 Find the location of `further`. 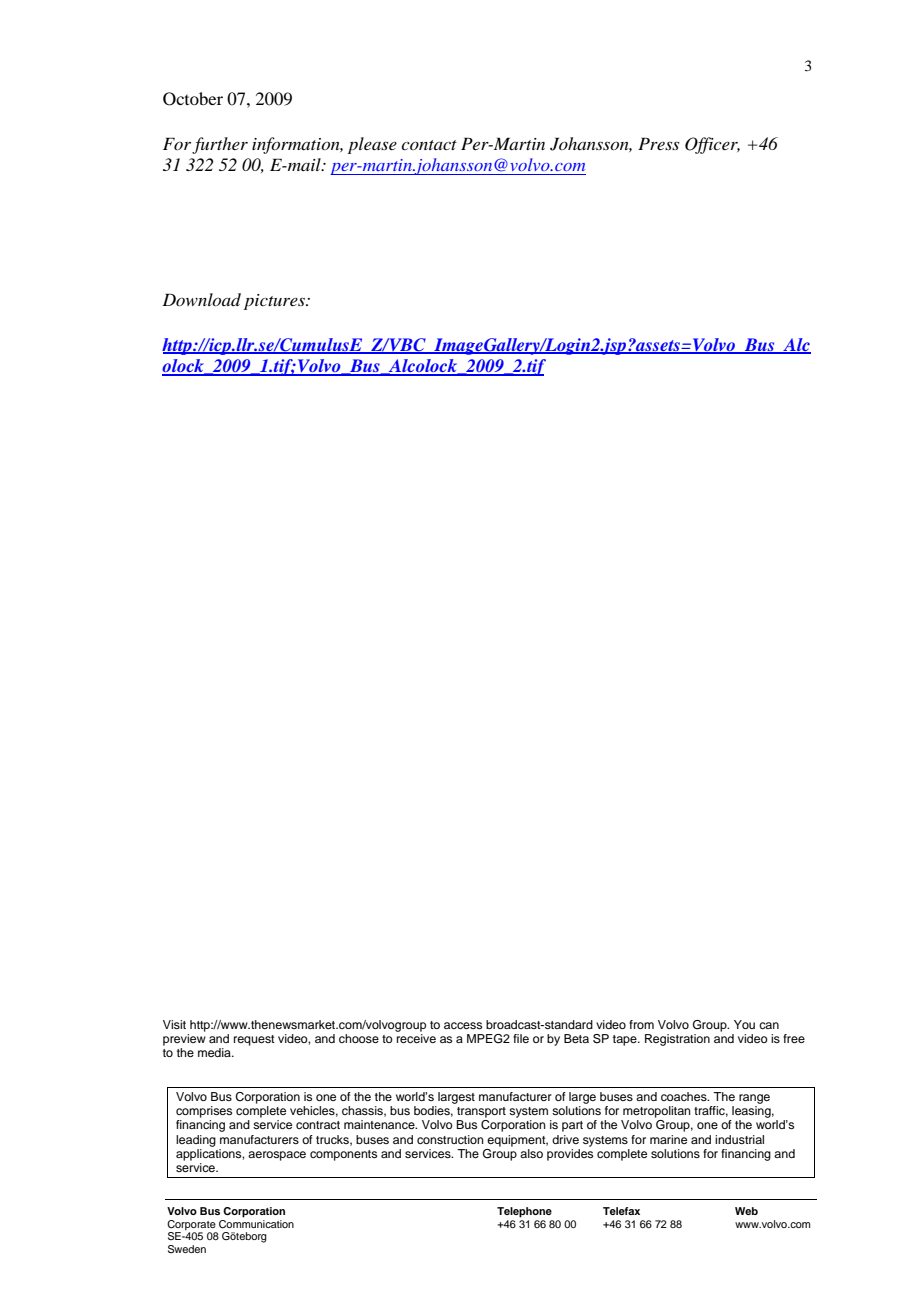

further is located at coordinates (220, 145).
